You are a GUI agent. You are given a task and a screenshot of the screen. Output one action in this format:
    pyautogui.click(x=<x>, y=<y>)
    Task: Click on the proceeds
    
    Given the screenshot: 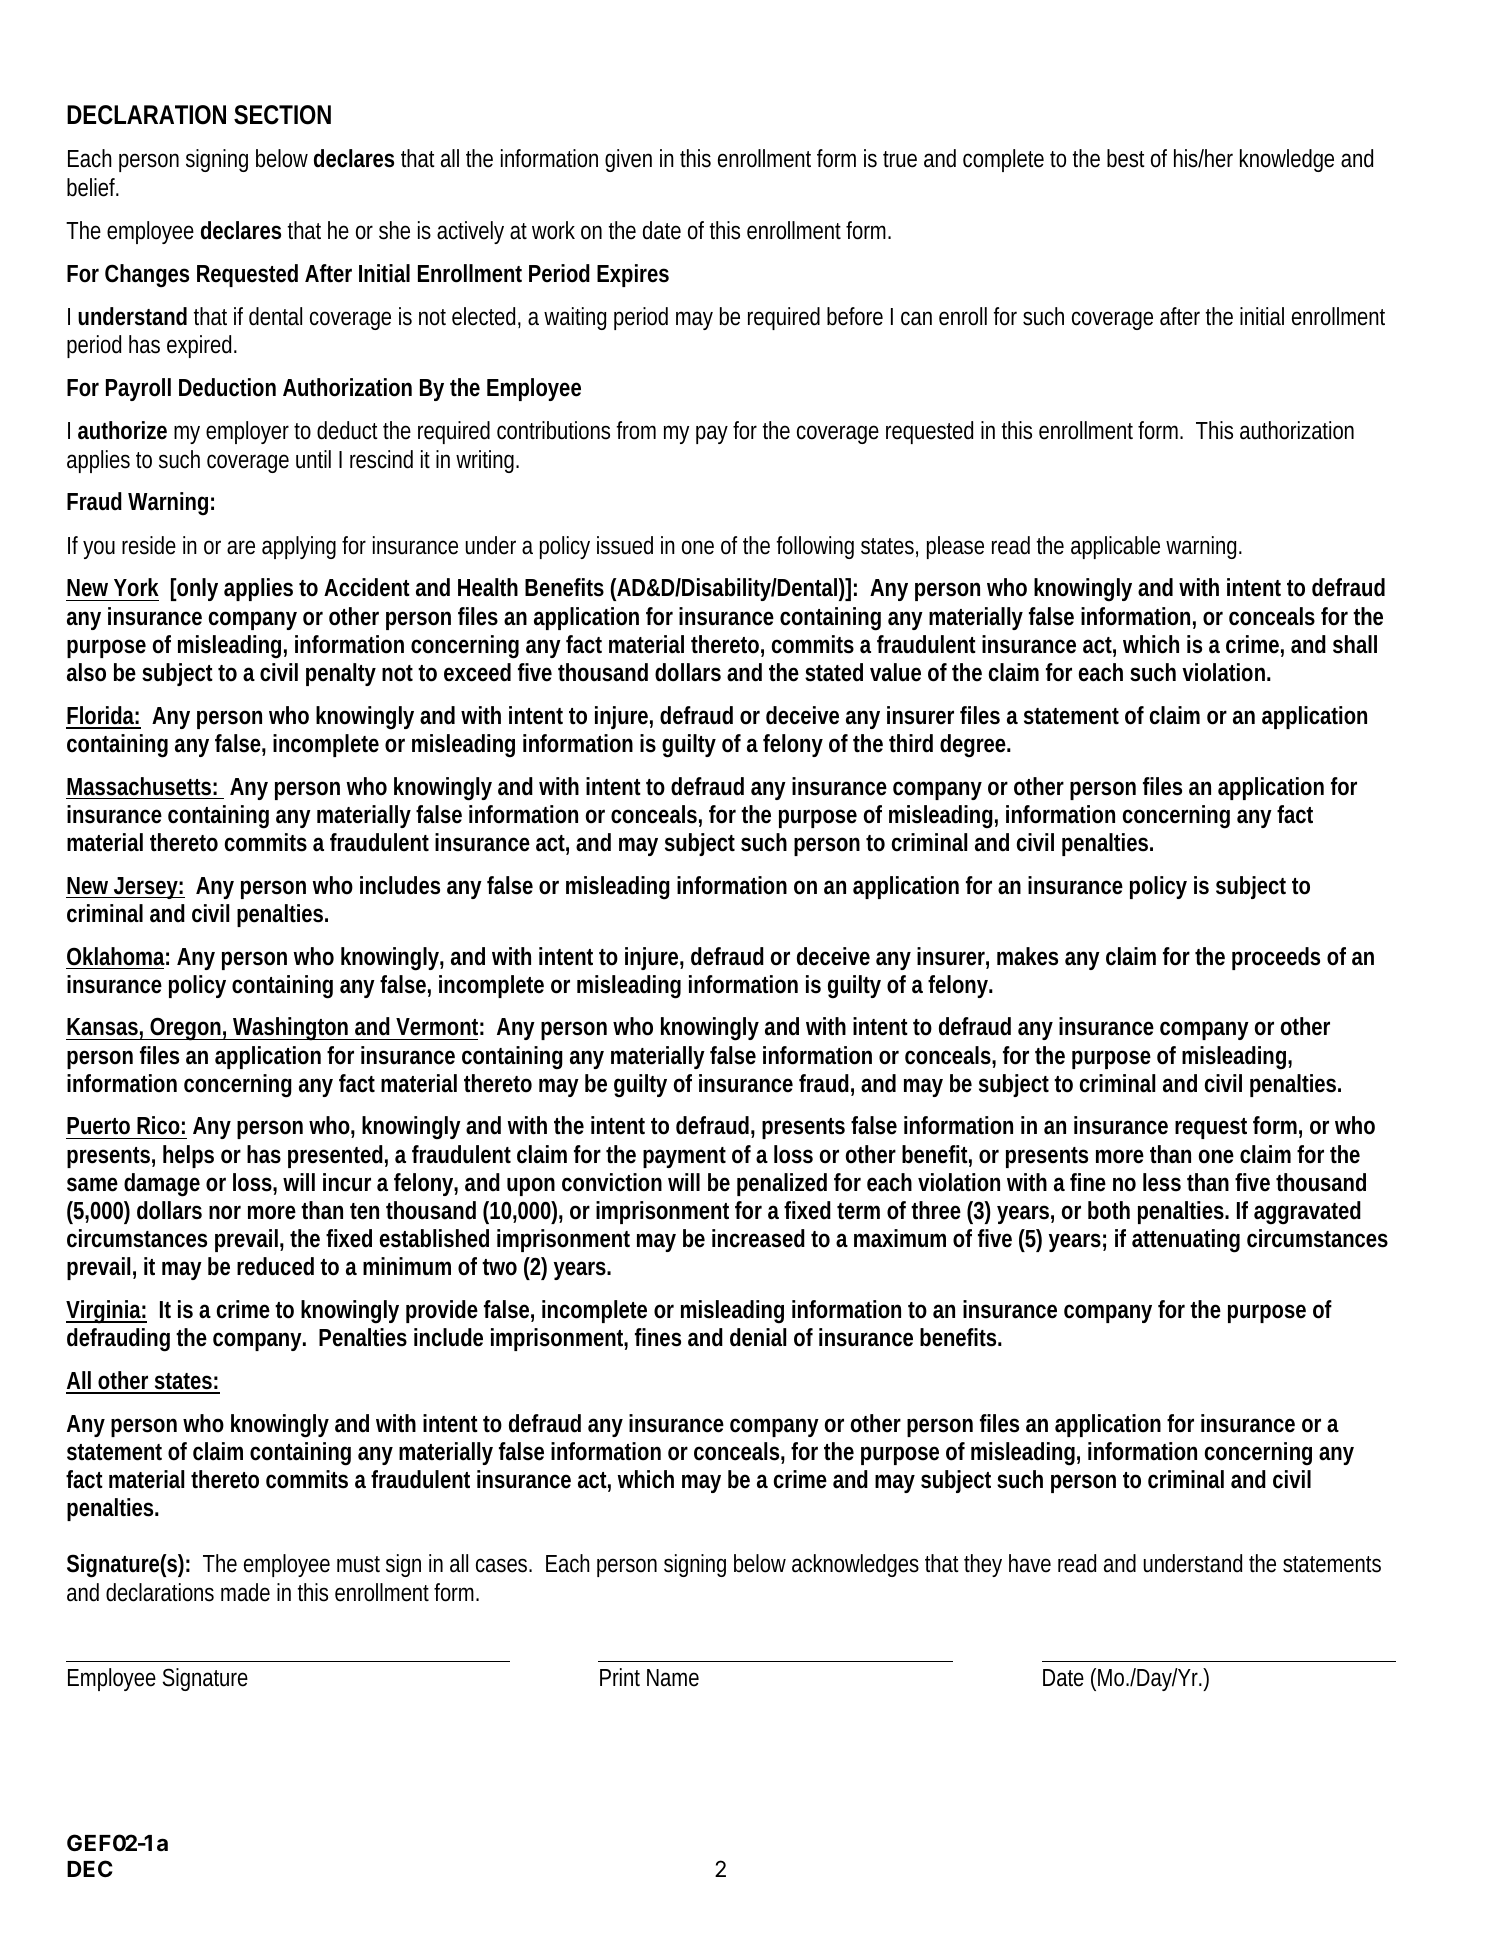 What is the action you would take?
    pyautogui.click(x=1276, y=958)
